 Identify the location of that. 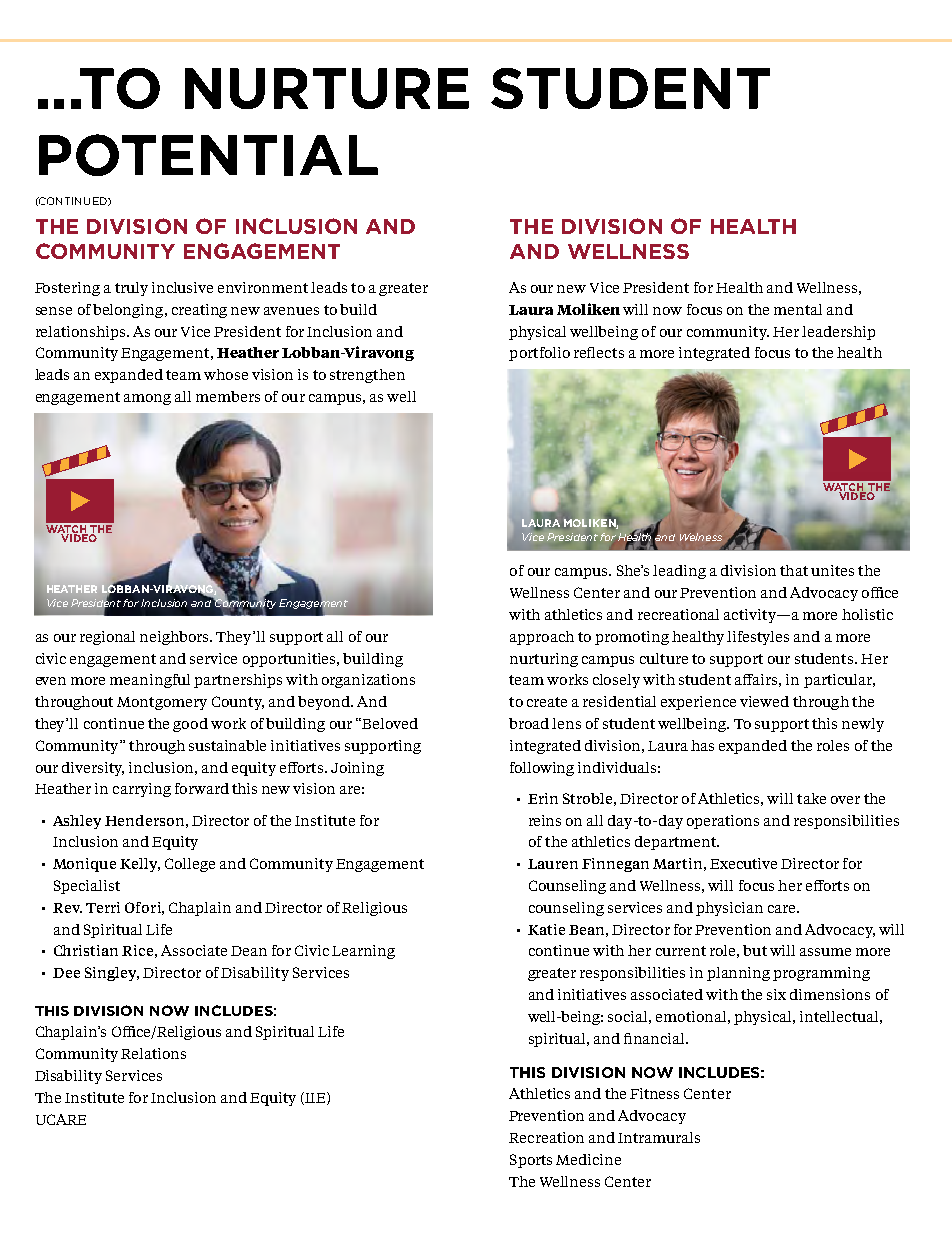
(794, 570).
